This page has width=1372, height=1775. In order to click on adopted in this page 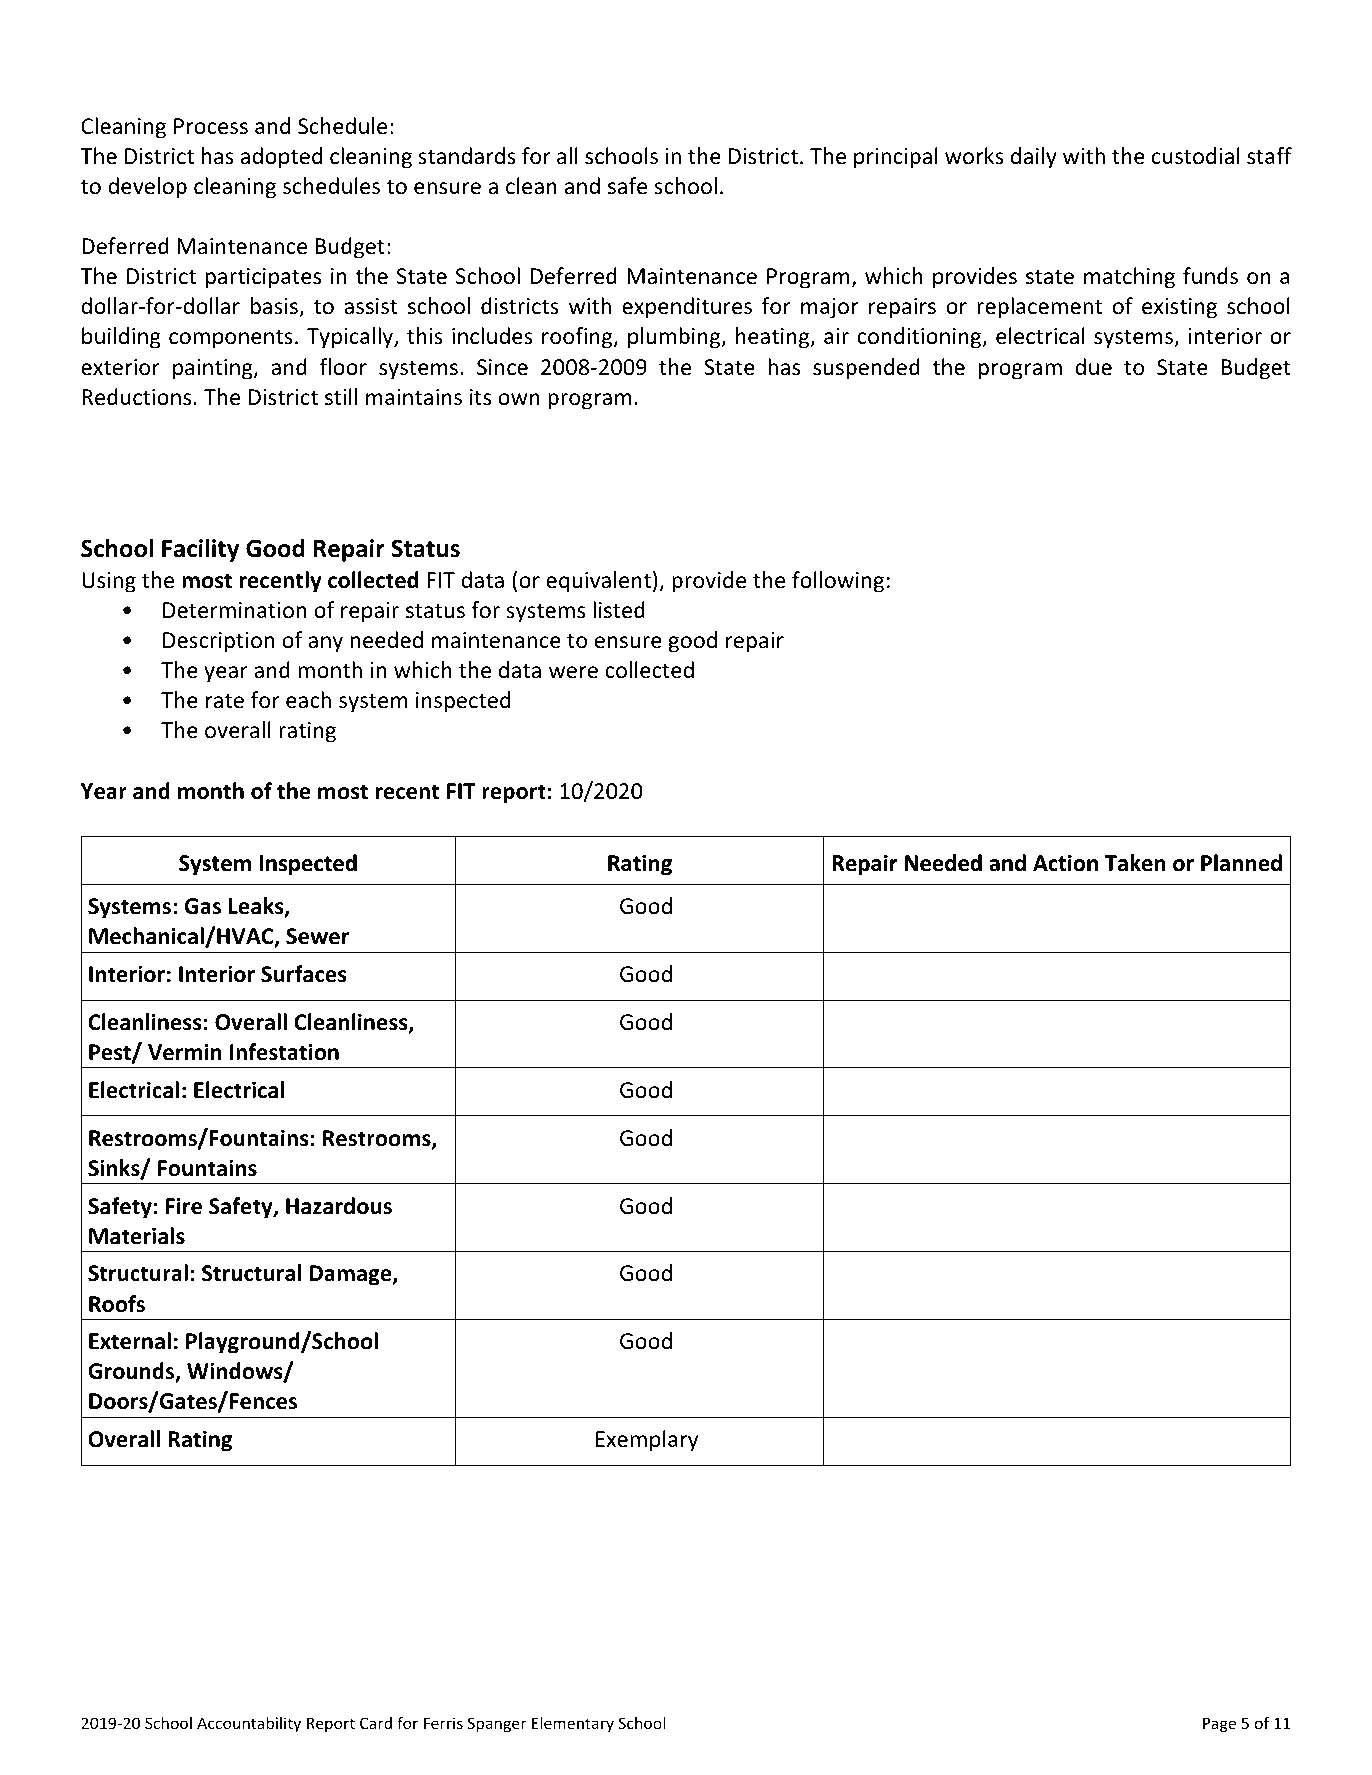, I will do `click(281, 158)`.
